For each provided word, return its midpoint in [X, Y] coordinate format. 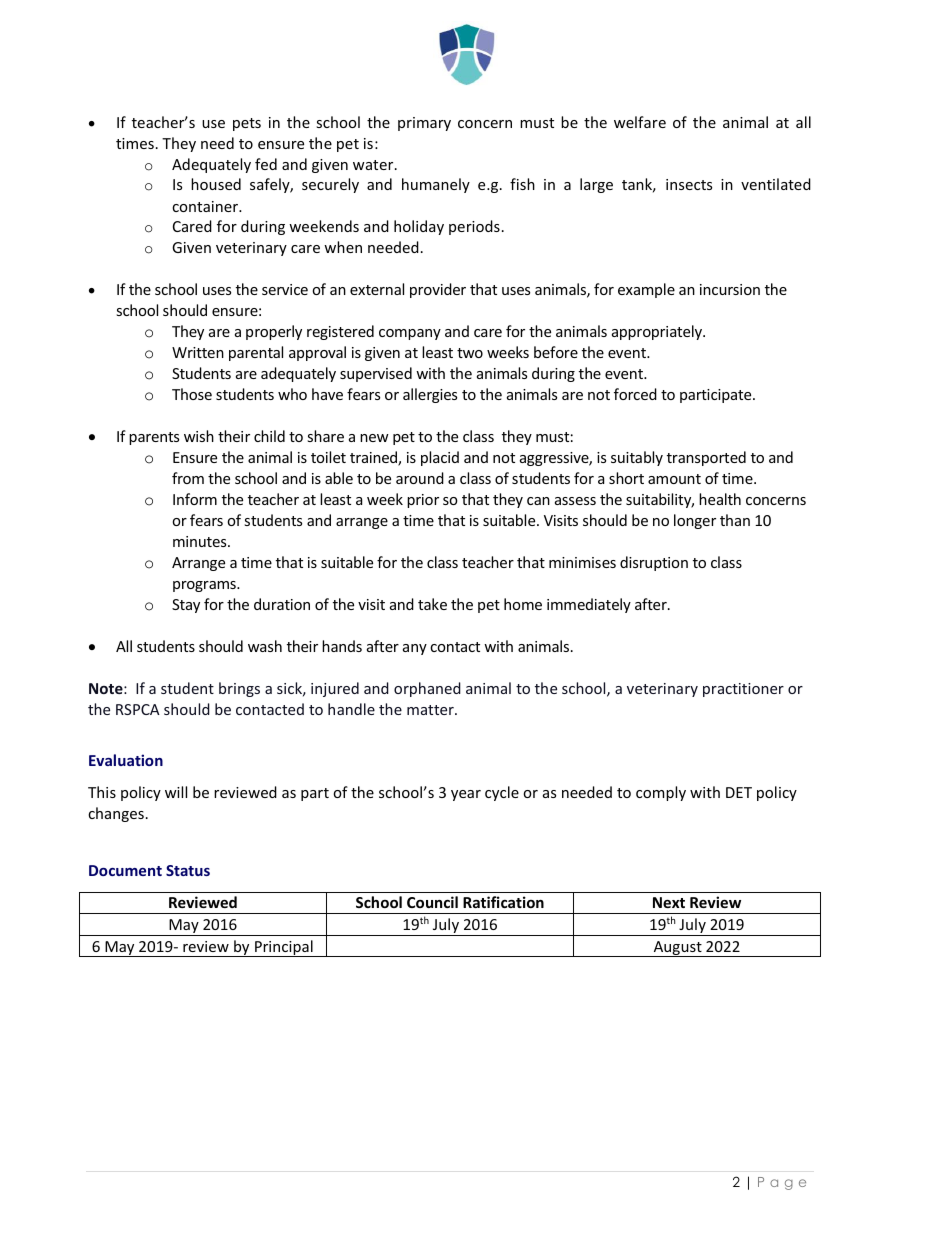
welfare [640, 122]
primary [424, 124]
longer [695, 521]
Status [188, 870]
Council [432, 902]
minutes [201, 541]
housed [216, 184]
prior [423, 501]
